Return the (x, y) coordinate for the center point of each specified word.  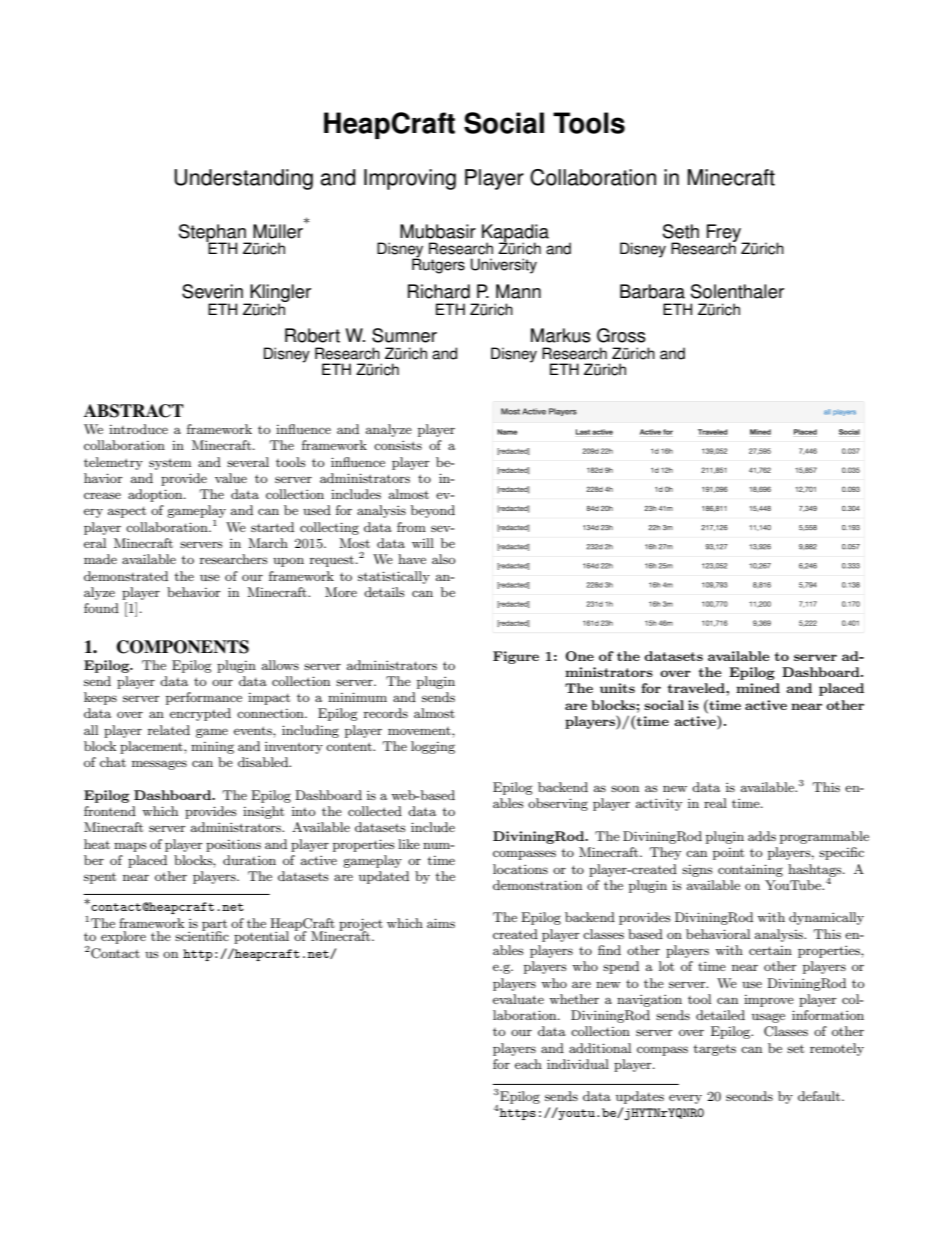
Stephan (213, 234)
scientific (202, 935)
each (528, 1064)
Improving (410, 179)
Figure (516, 657)
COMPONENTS (183, 647)
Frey (725, 234)
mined (758, 688)
